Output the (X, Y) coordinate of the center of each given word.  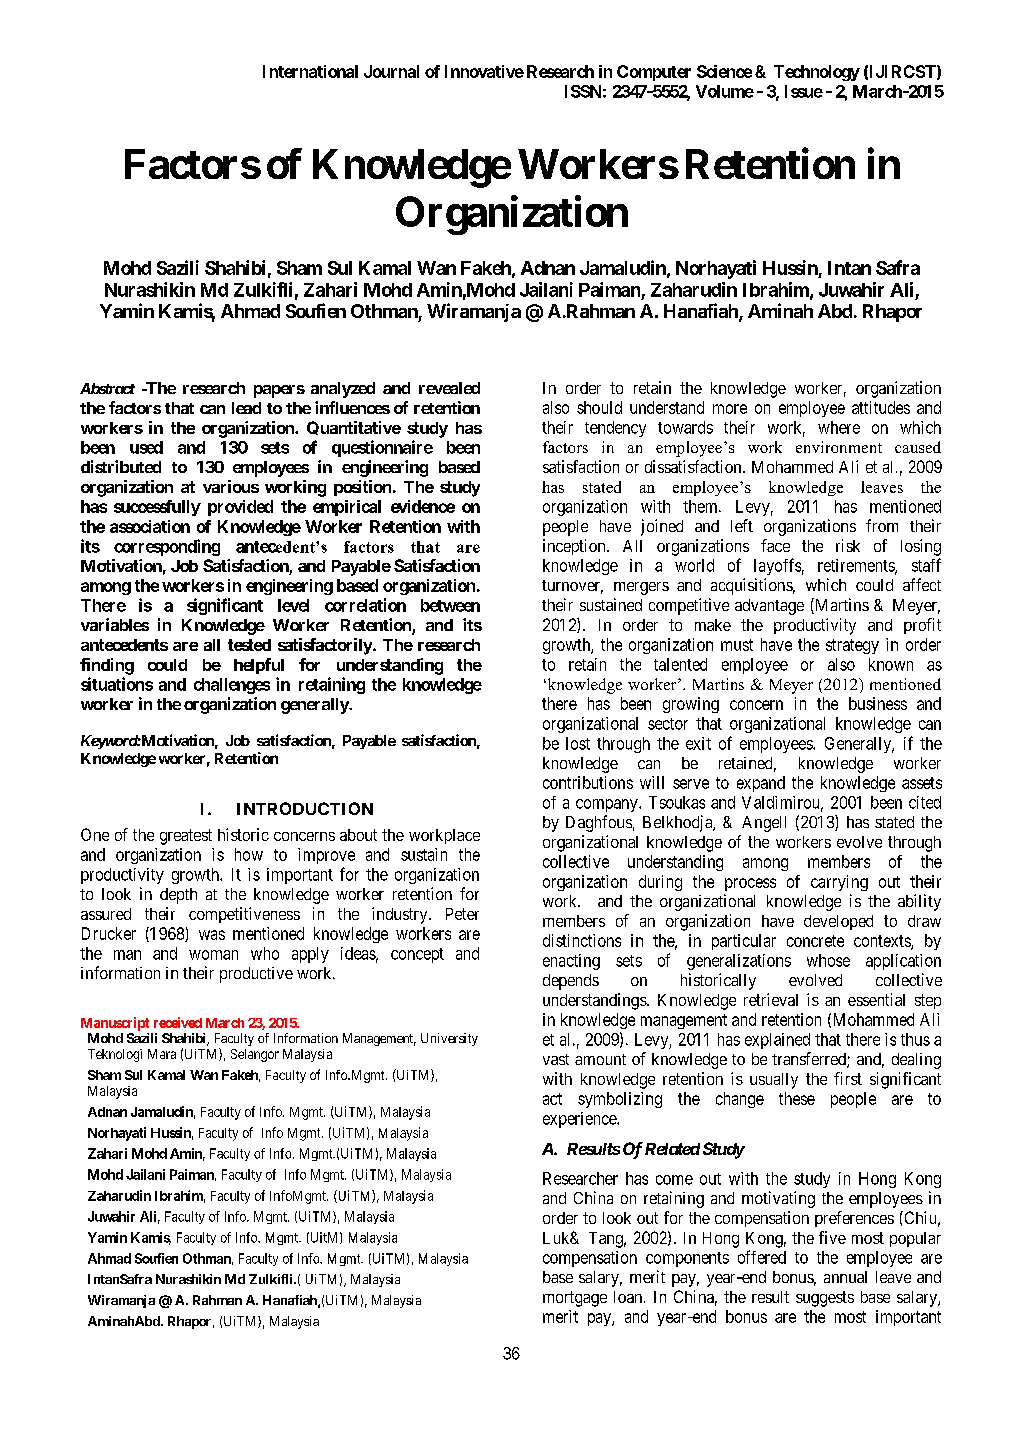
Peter (462, 914)
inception (575, 547)
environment (839, 447)
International (310, 71)
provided (240, 508)
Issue (804, 91)
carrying (839, 883)
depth (178, 896)
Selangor (255, 1055)
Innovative (484, 71)
